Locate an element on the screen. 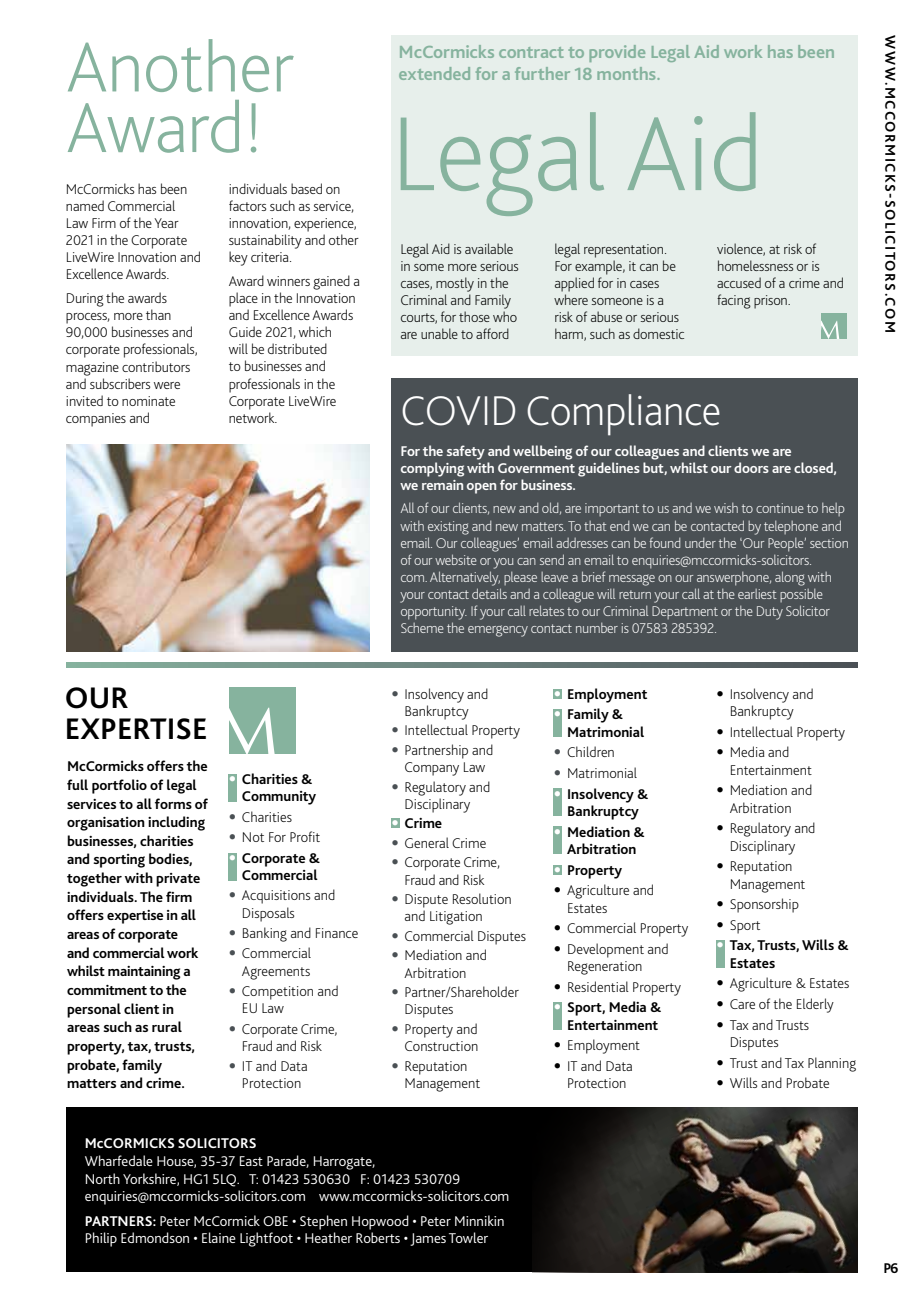 This screenshot has height=1308, width=924. Edmondson is located at coordinates (155, 1237).
